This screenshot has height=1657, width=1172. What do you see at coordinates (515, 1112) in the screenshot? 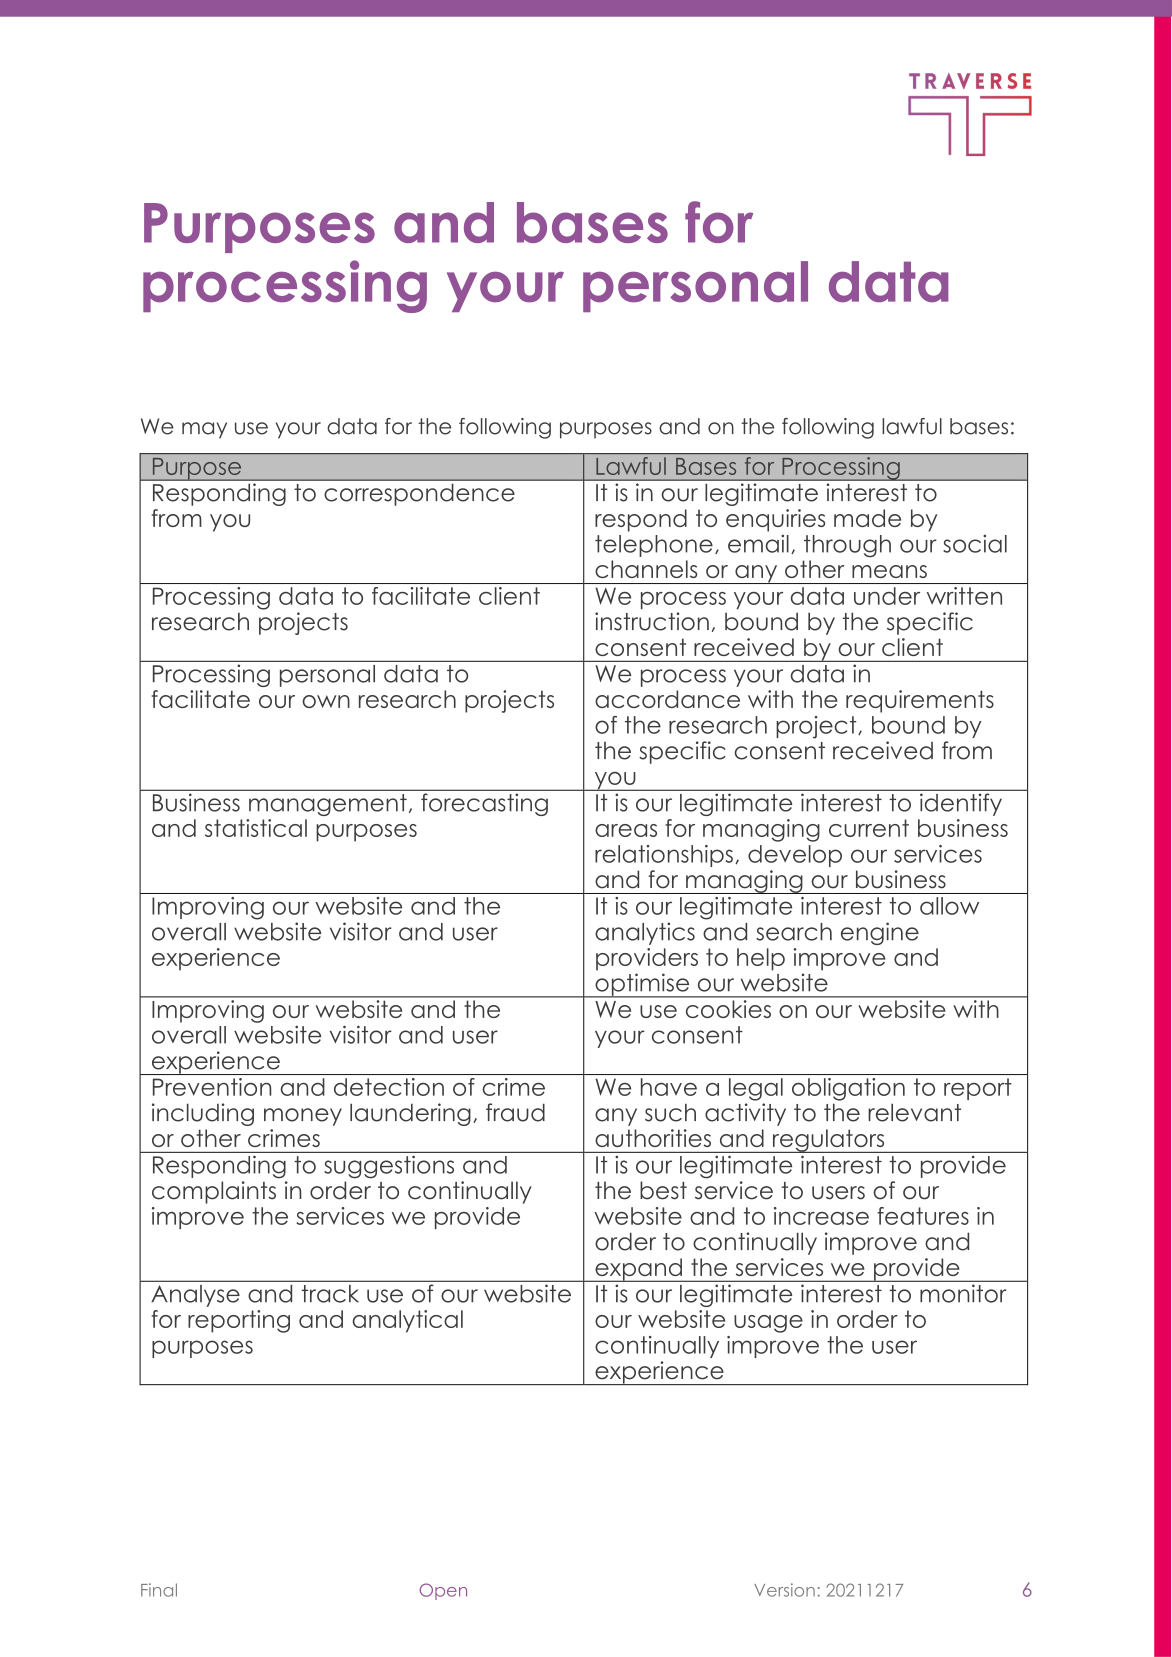
I see `fraud` at bounding box center [515, 1112].
